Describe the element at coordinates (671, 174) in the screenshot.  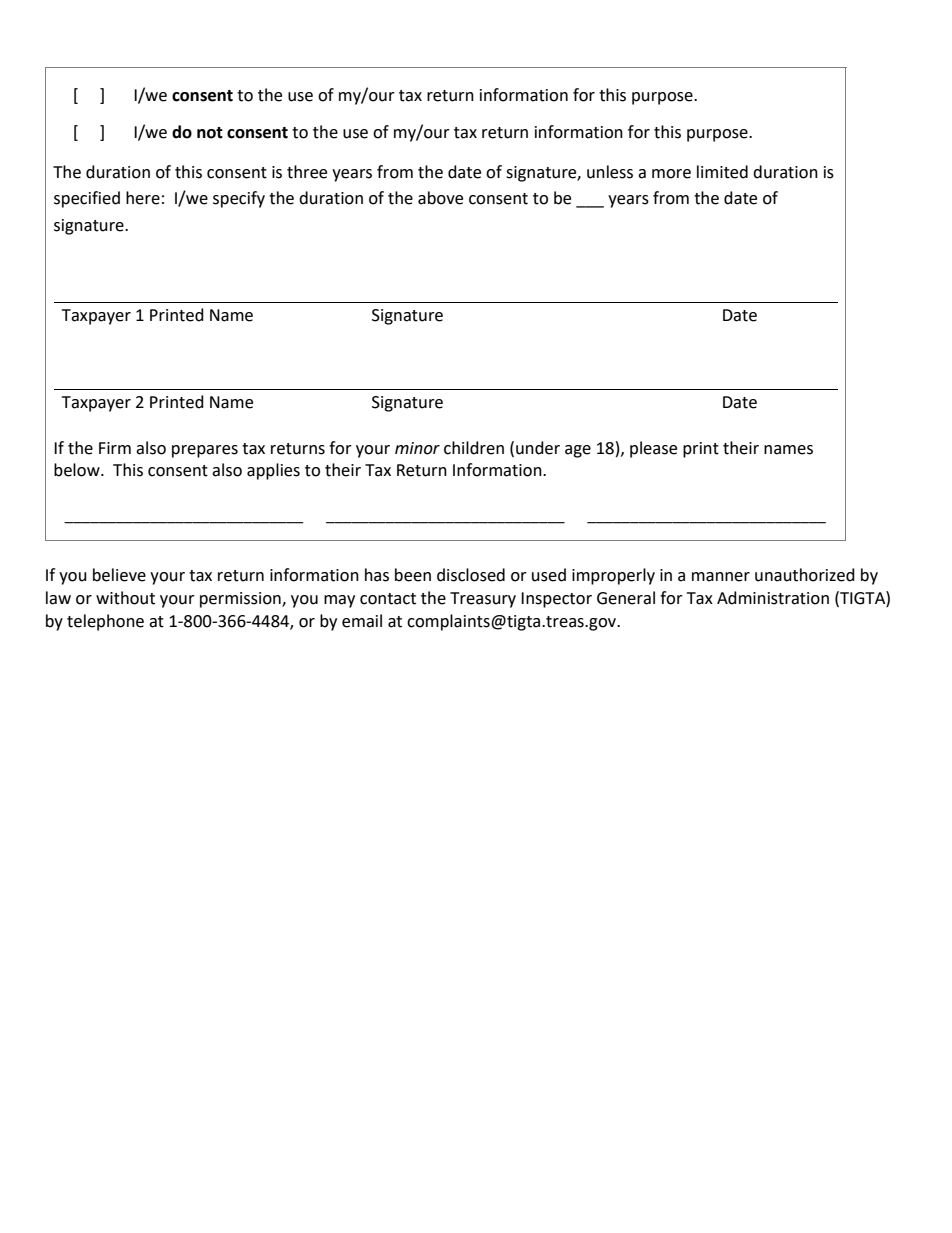
I see `more` at that location.
